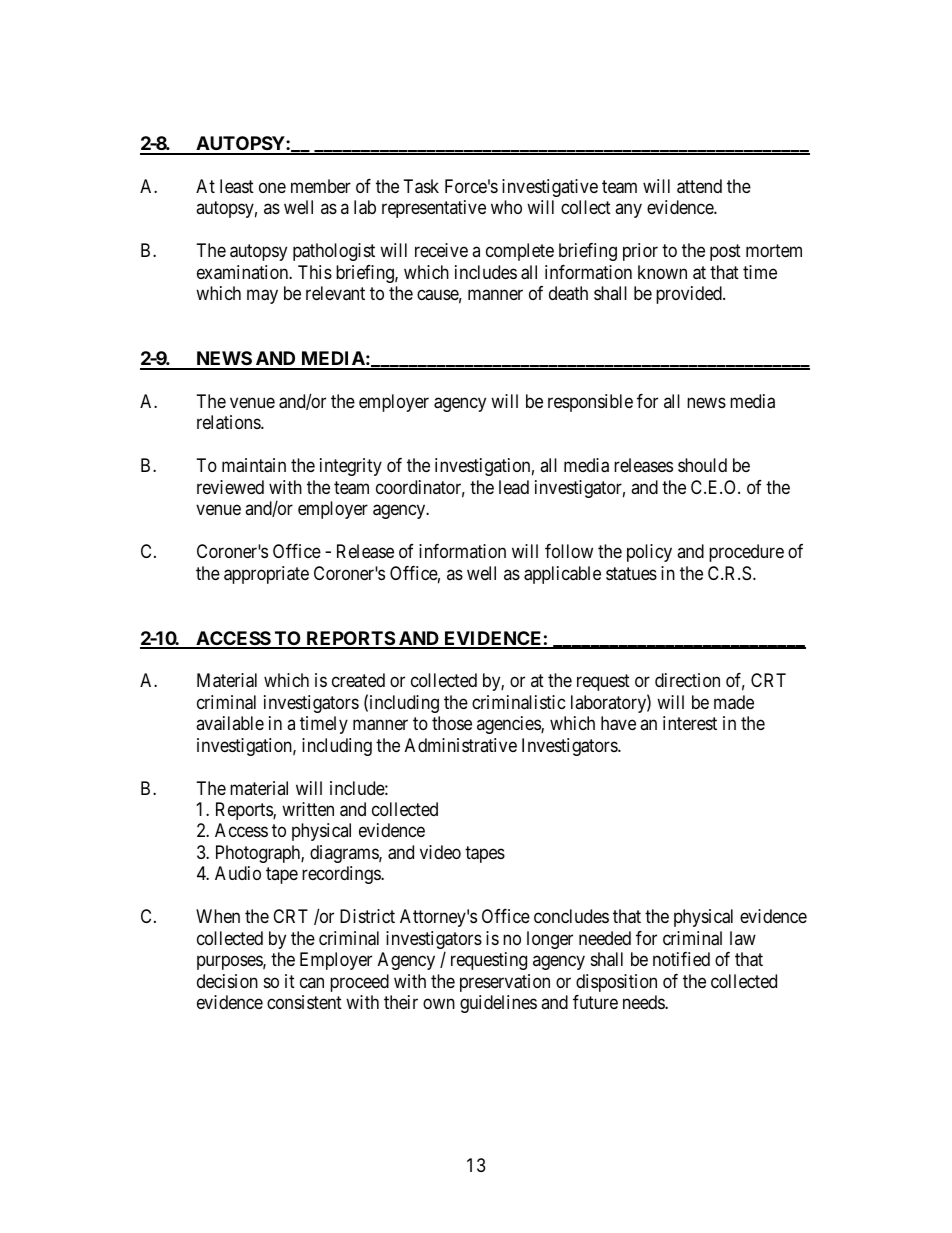 The image size is (952, 1233). What do you see at coordinates (254, 465) in the document?
I see `maintain` at bounding box center [254, 465].
